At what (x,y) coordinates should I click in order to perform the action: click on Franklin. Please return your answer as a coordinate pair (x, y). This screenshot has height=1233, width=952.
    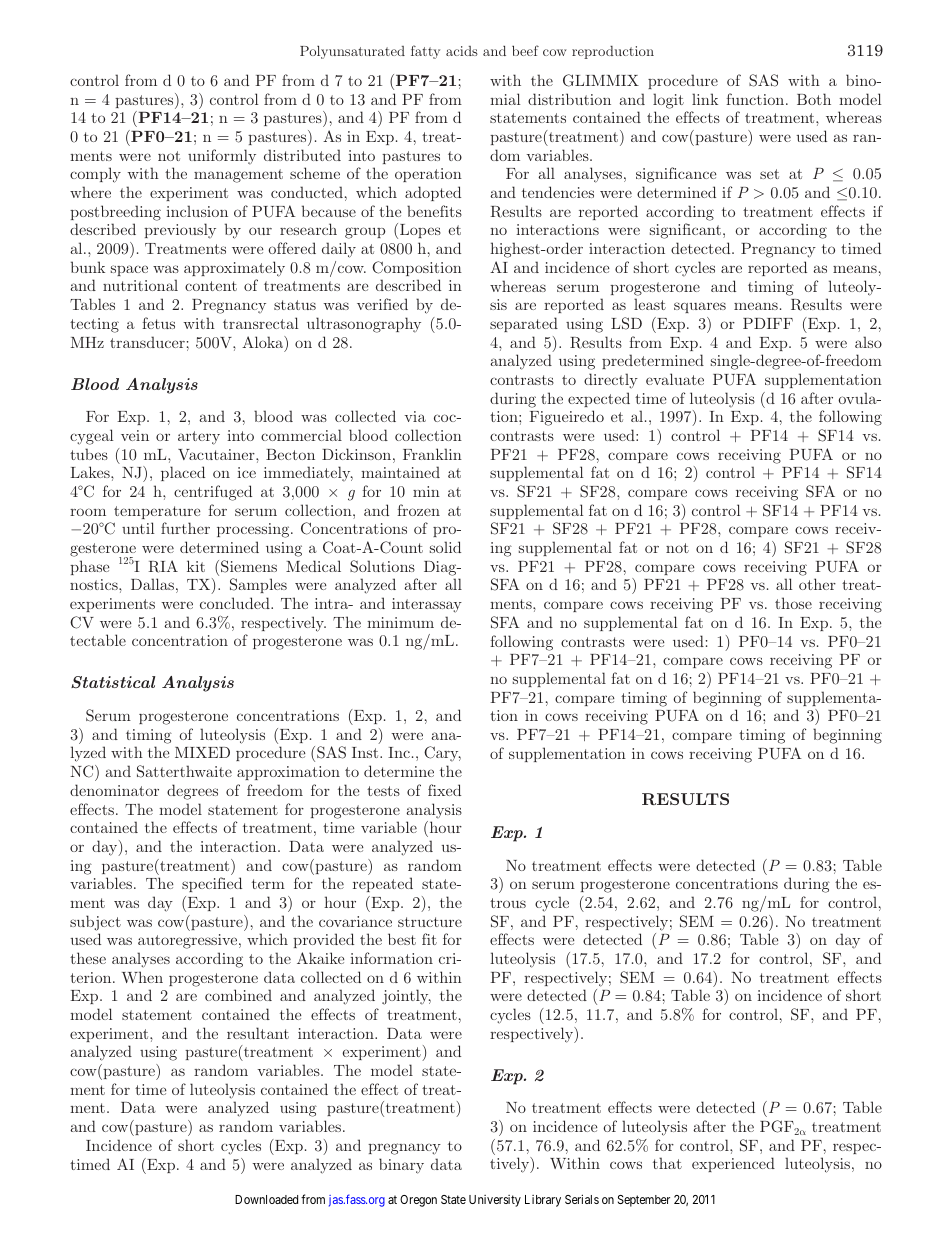
    Looking at the image, I should click on (432, 454).
